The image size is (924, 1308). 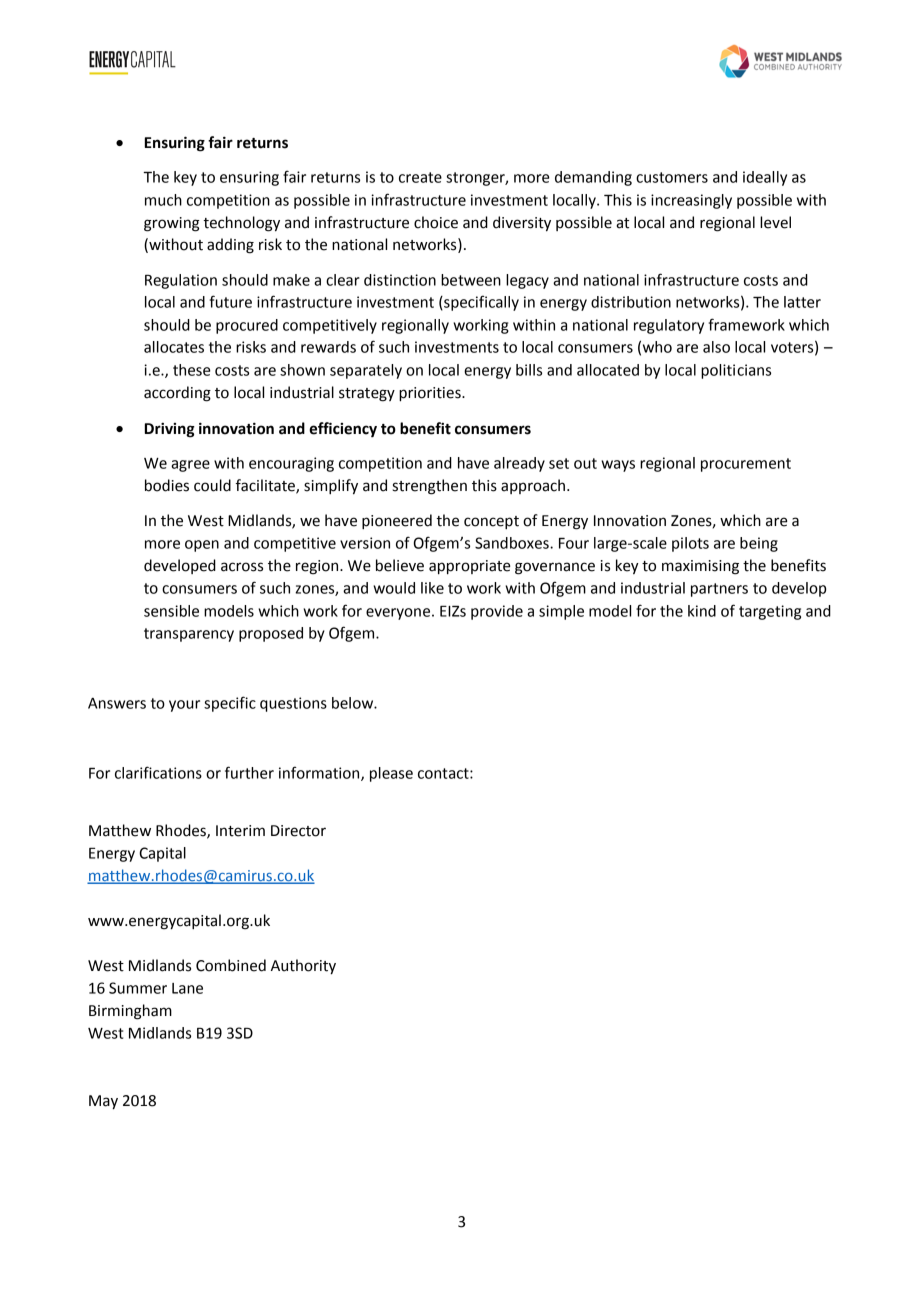 I want to click on procurement, so click(x=746, y=465).
